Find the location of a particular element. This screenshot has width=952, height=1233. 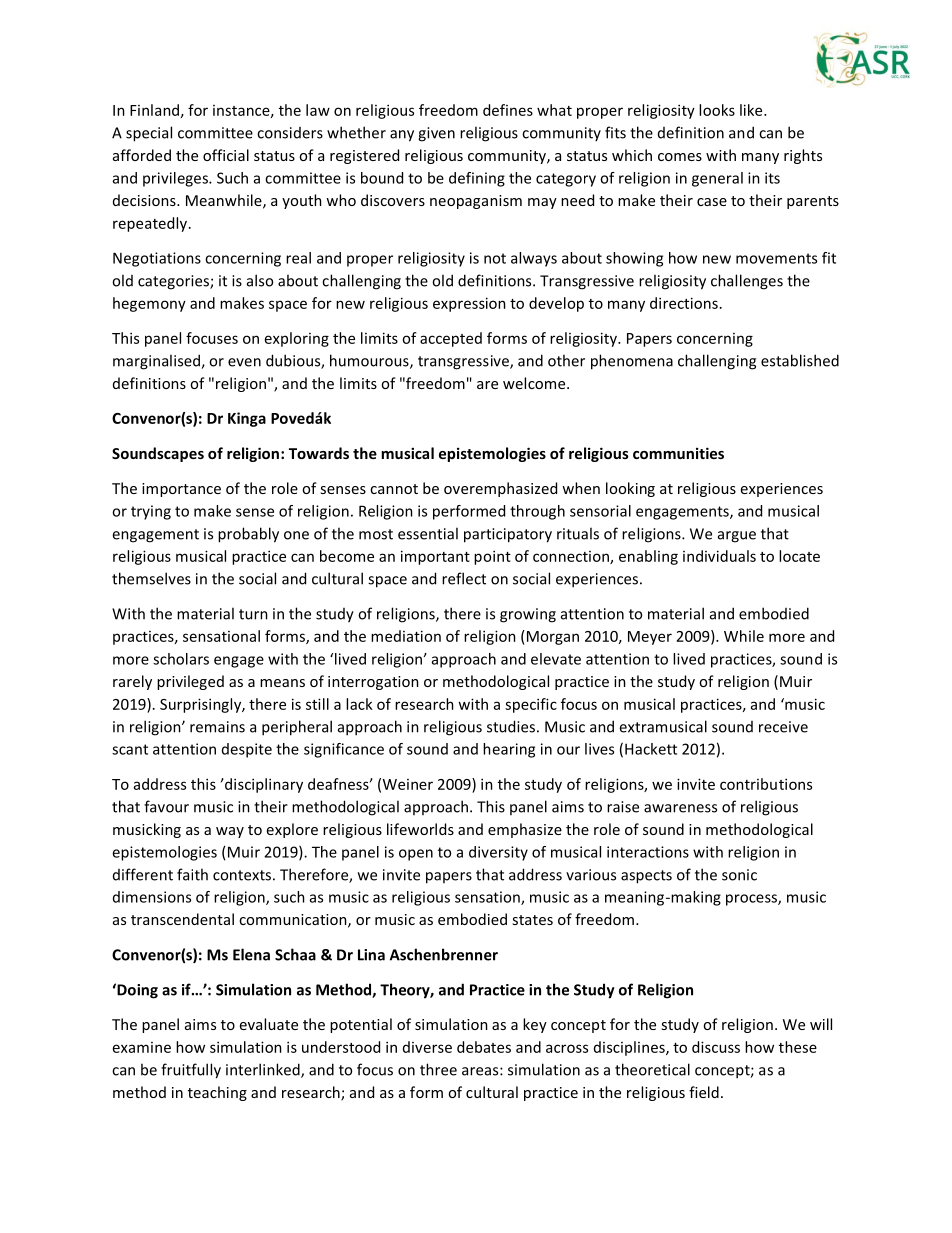

given is located at coordinates (436, 134).
